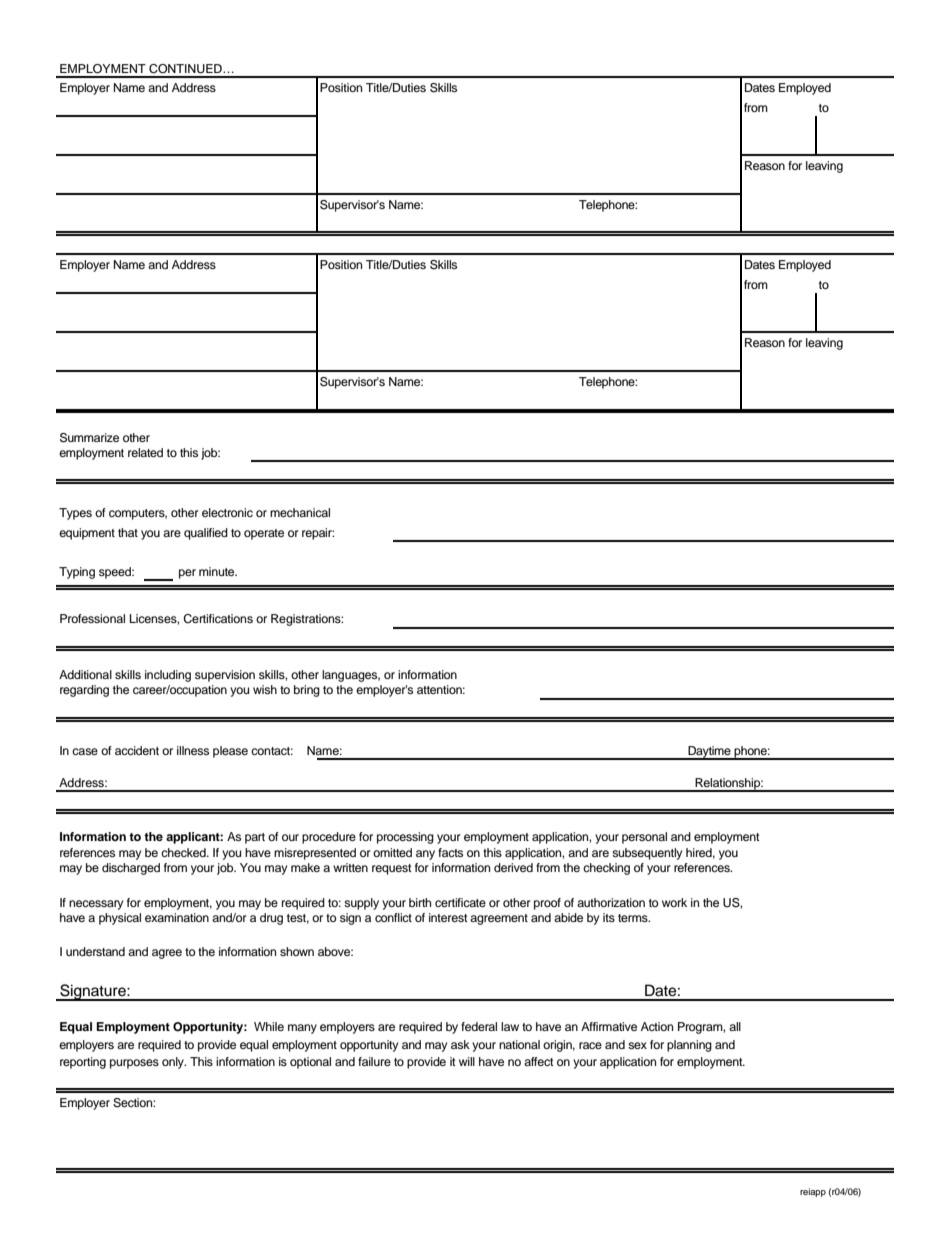 This page has height=1233, width=952. I want to click on accident, so click(137, 750).
